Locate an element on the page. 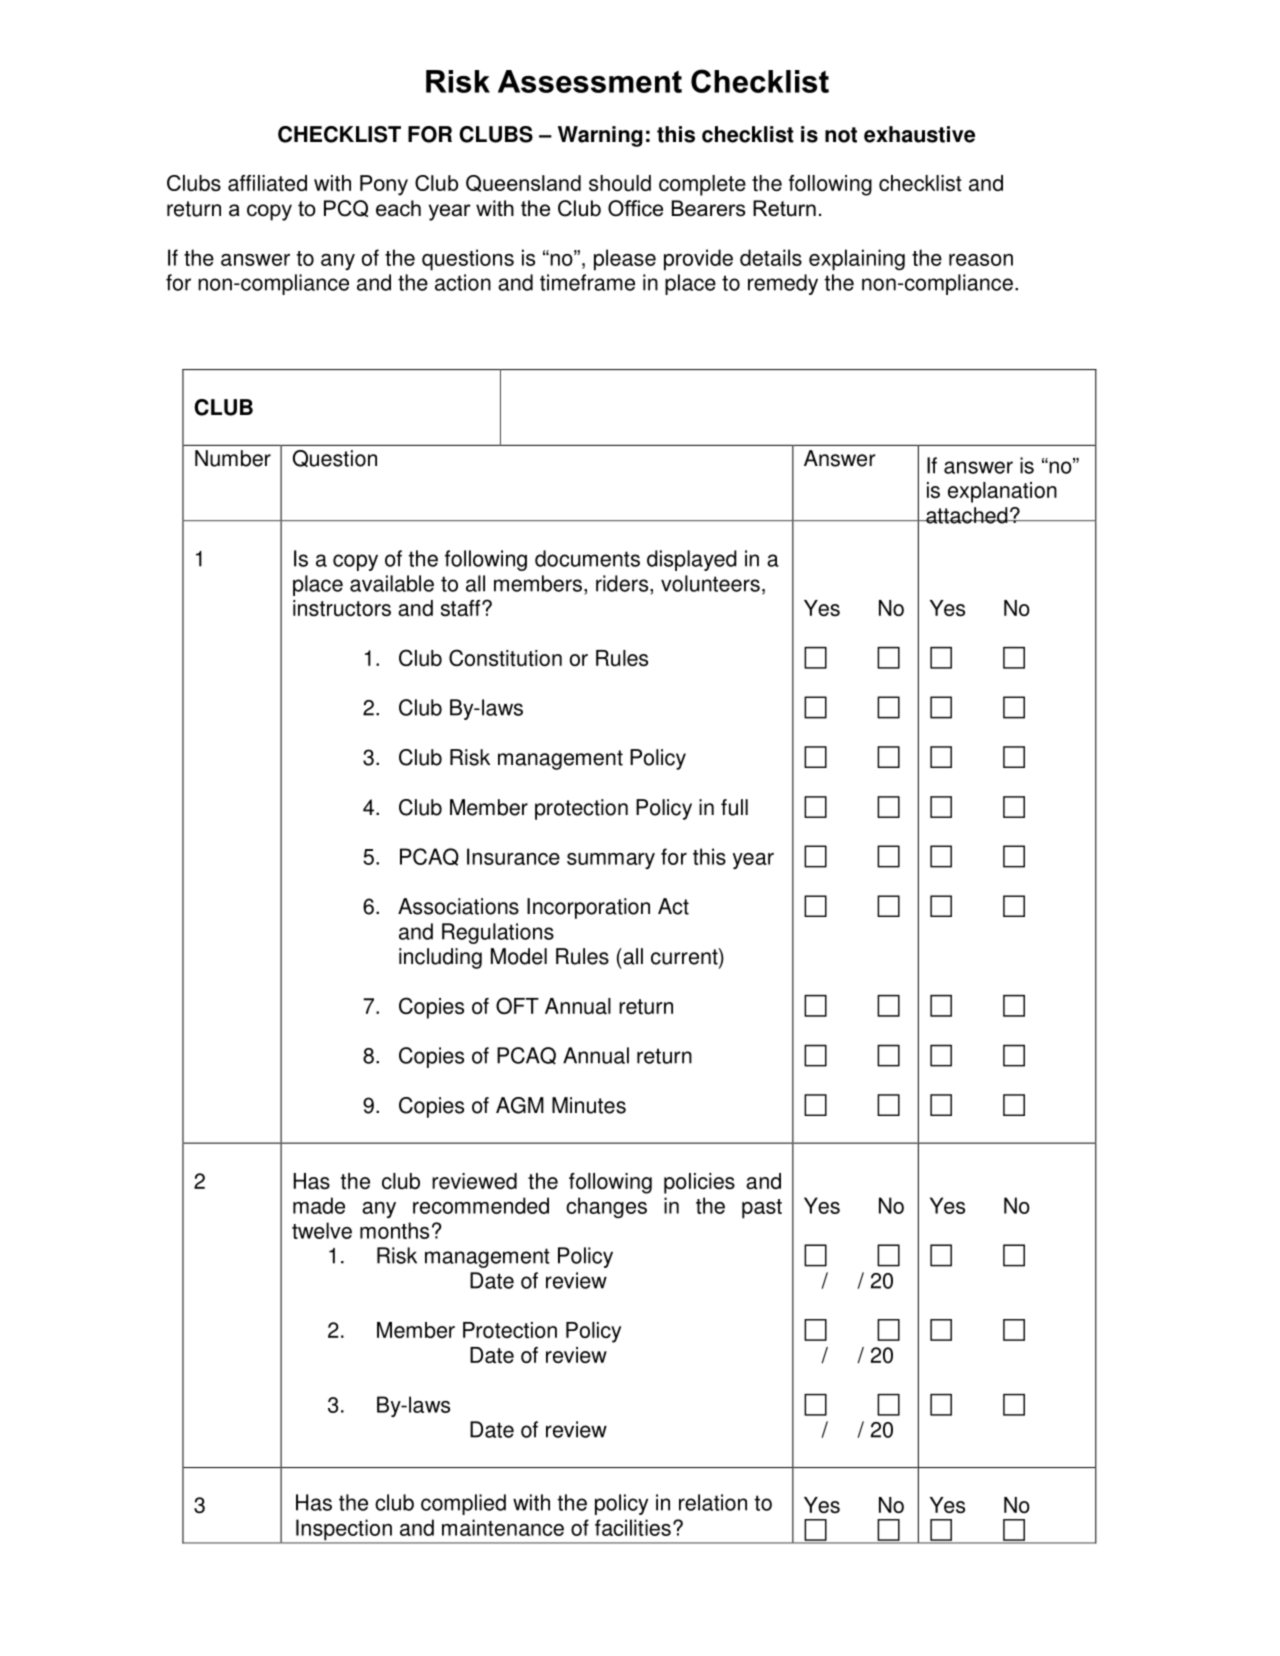  relation is located at coordinates (713, 1502).
